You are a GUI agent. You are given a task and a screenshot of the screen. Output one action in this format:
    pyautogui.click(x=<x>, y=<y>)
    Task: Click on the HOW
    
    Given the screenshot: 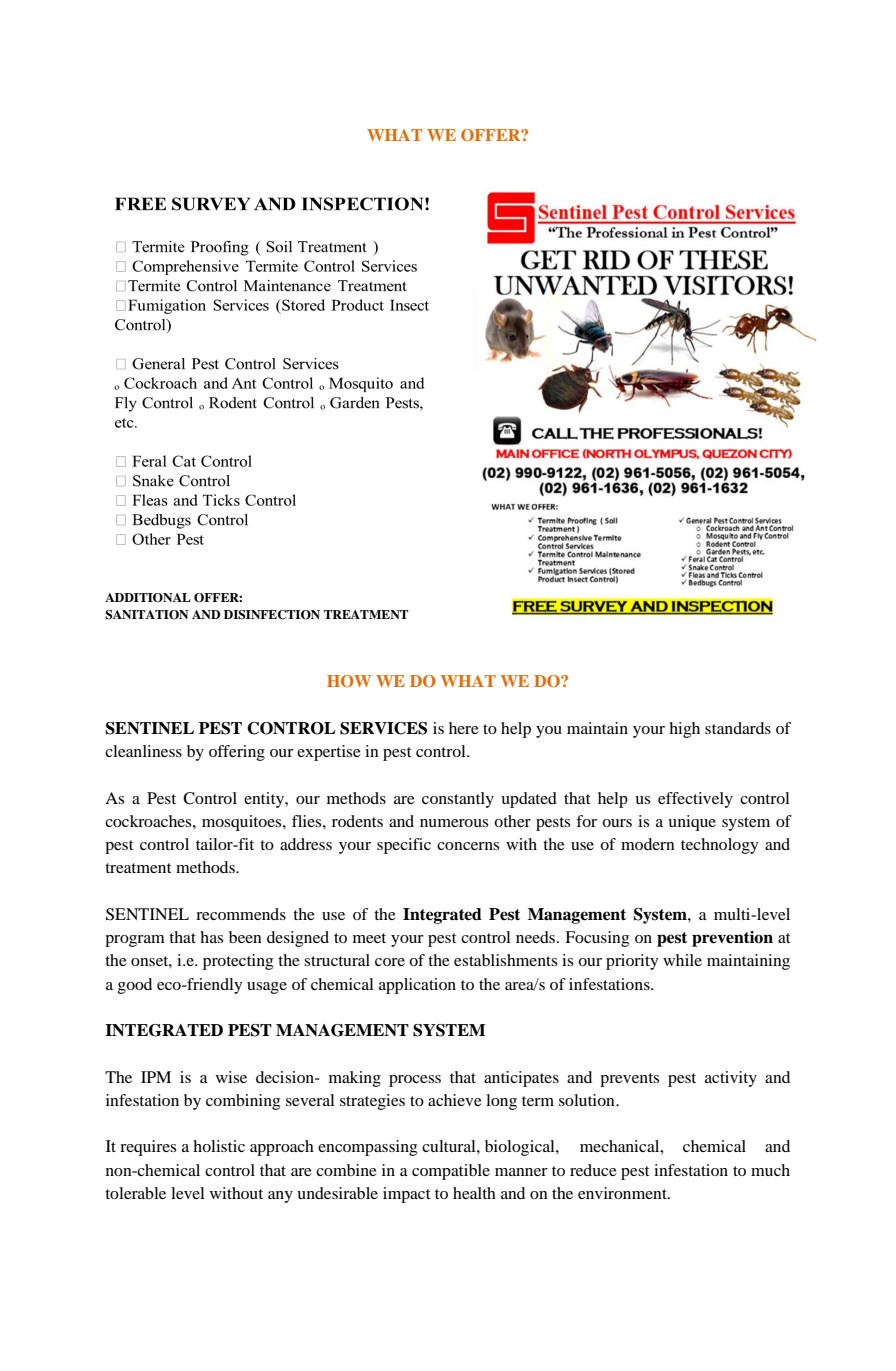 What is the action you would take?
    pyautogui.click(x=349, y=681)
